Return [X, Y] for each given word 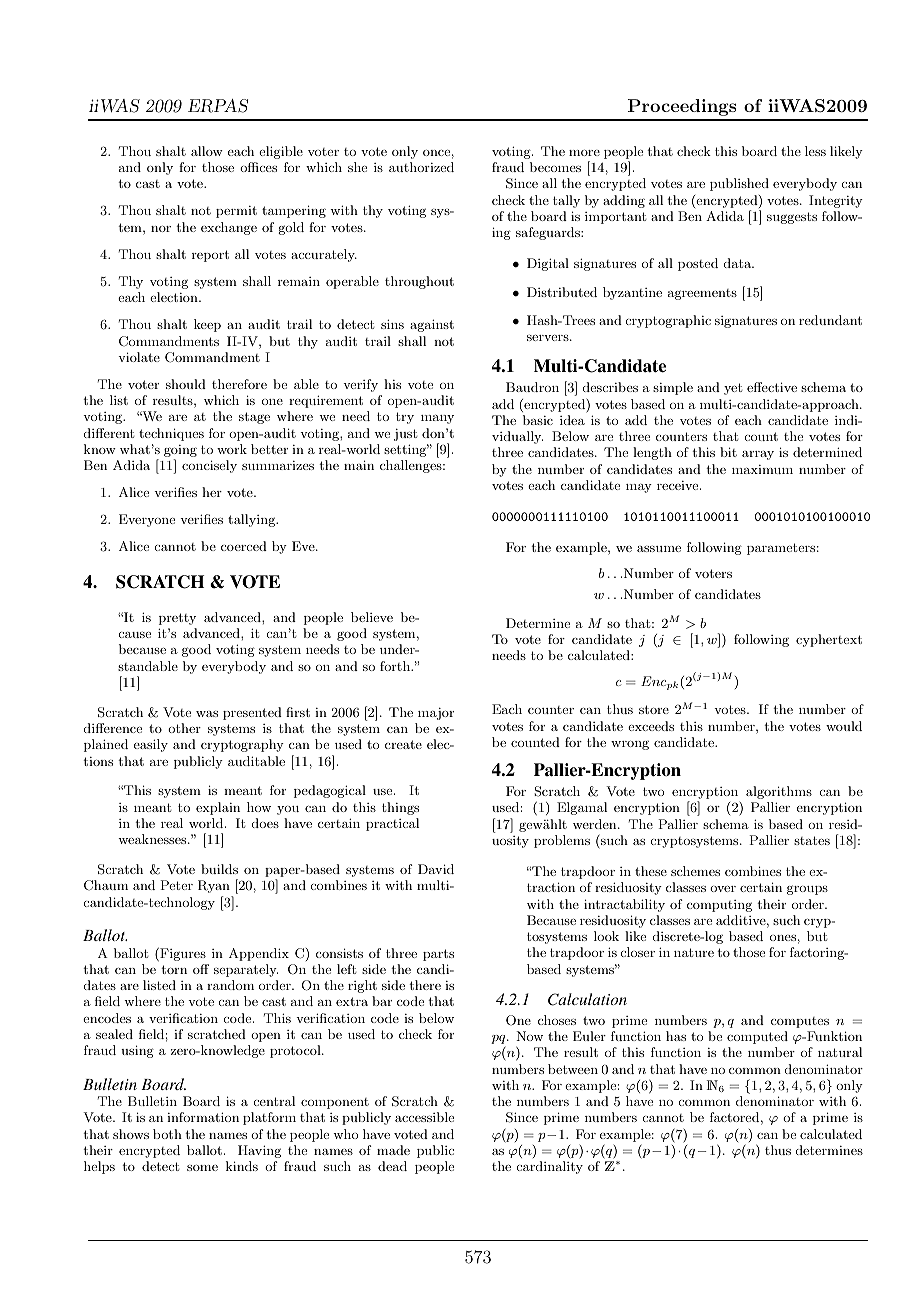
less [815, 151]
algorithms [779, 792]
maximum [762, 469]
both [167, 1134]
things [400, 808]
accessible [424, 1117]
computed [757, 1037]
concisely [209, 466]
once [436, 153]
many [437, 419]
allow [207, 151]
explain [218, 808]
